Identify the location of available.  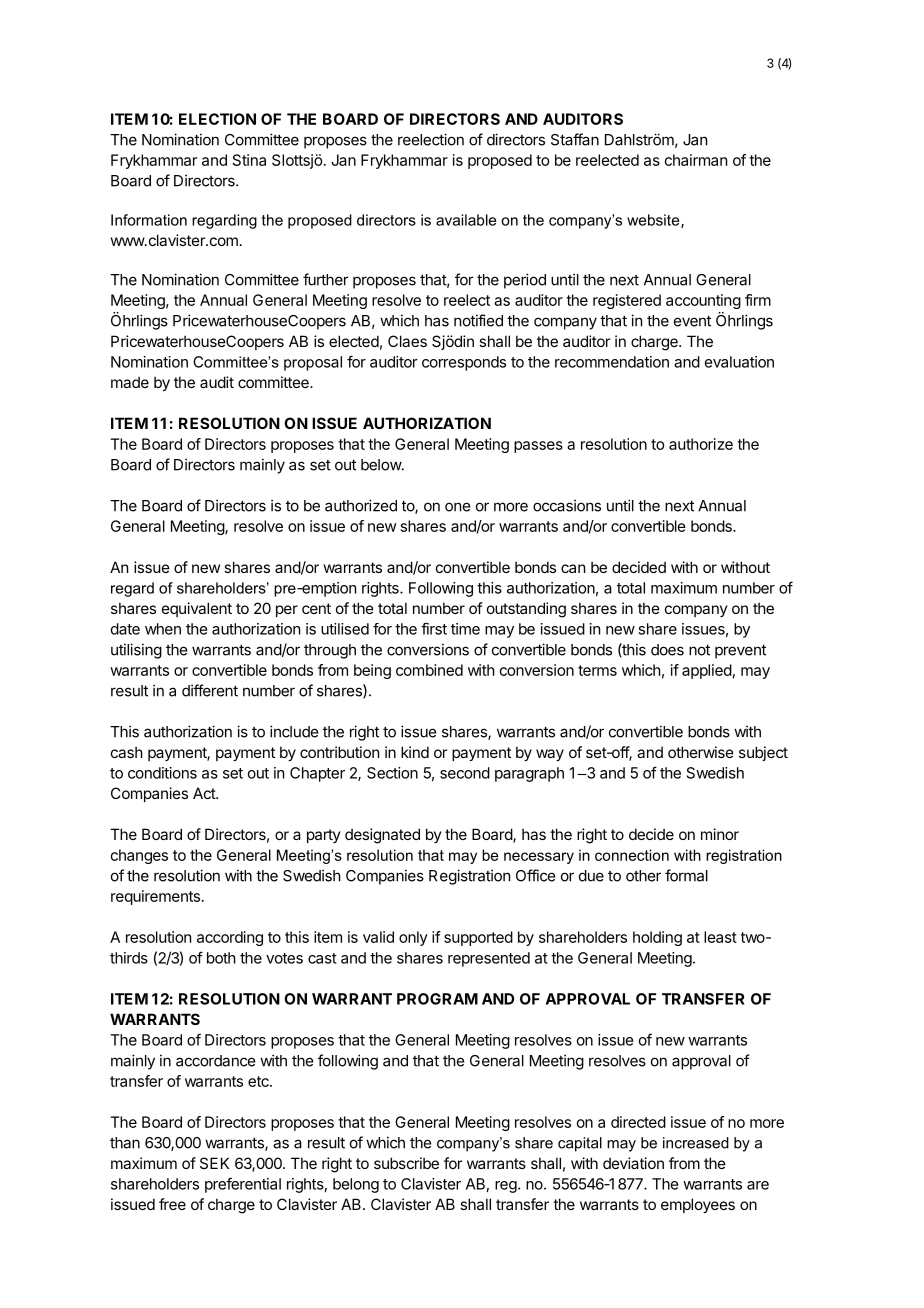
(466, 220).
